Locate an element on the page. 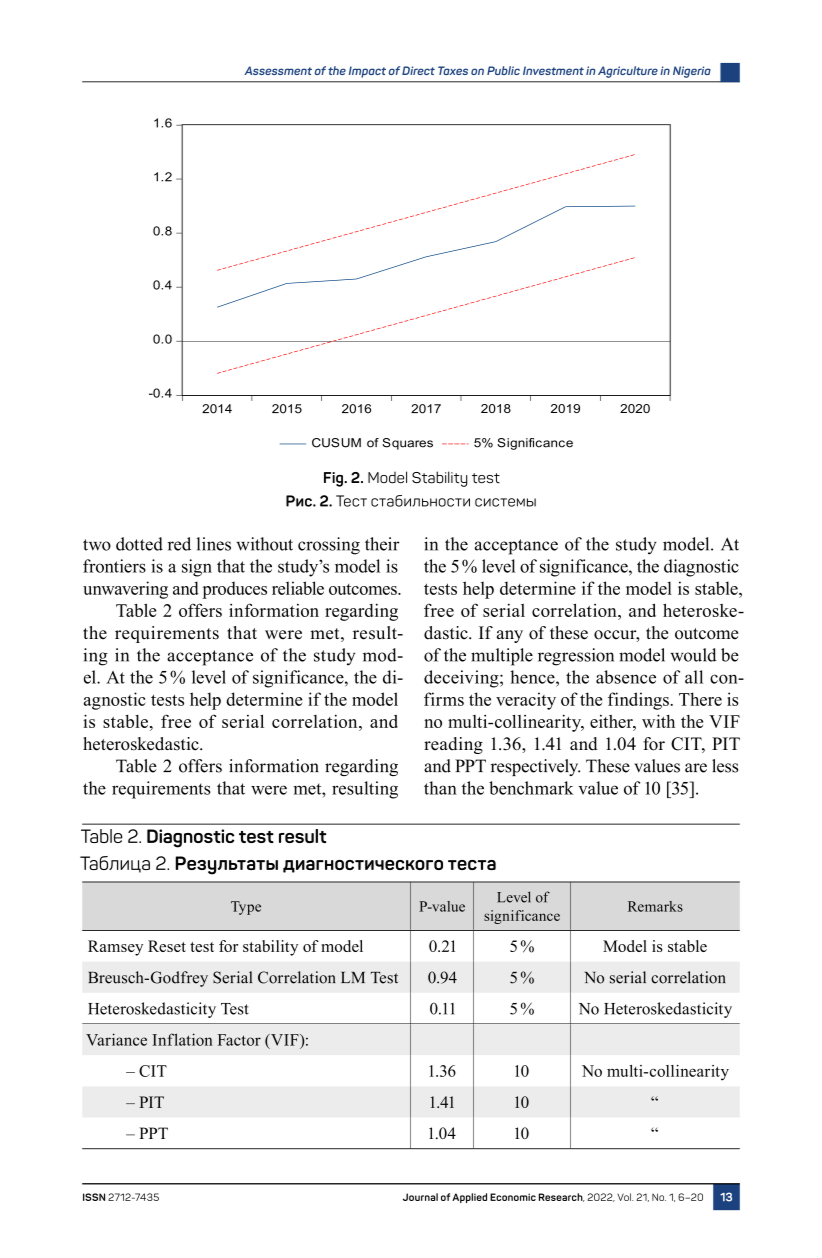  Assessment is located at coordinates (278, 70).
